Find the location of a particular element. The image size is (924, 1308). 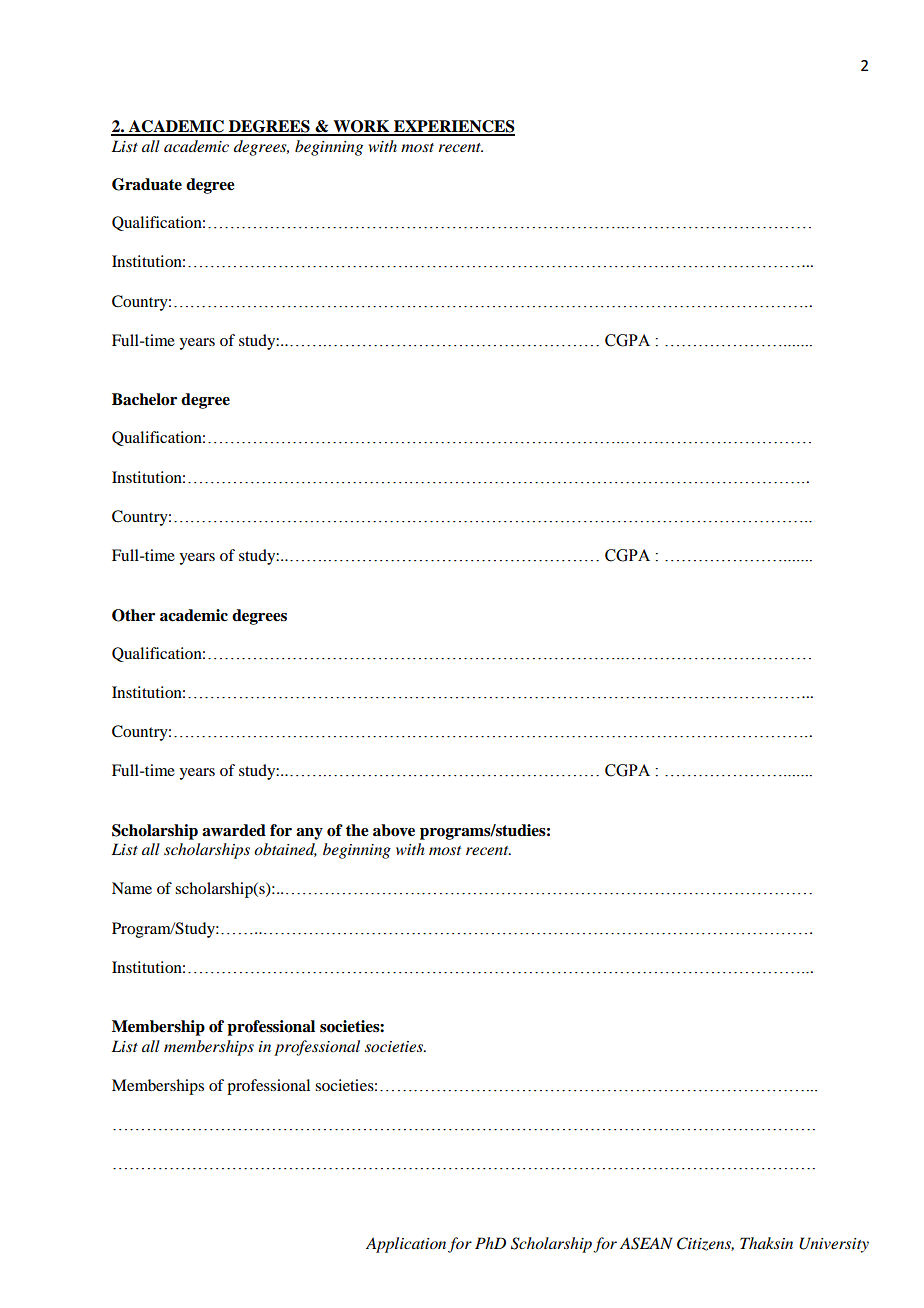

awarded is located at coordinates (234, 830).
